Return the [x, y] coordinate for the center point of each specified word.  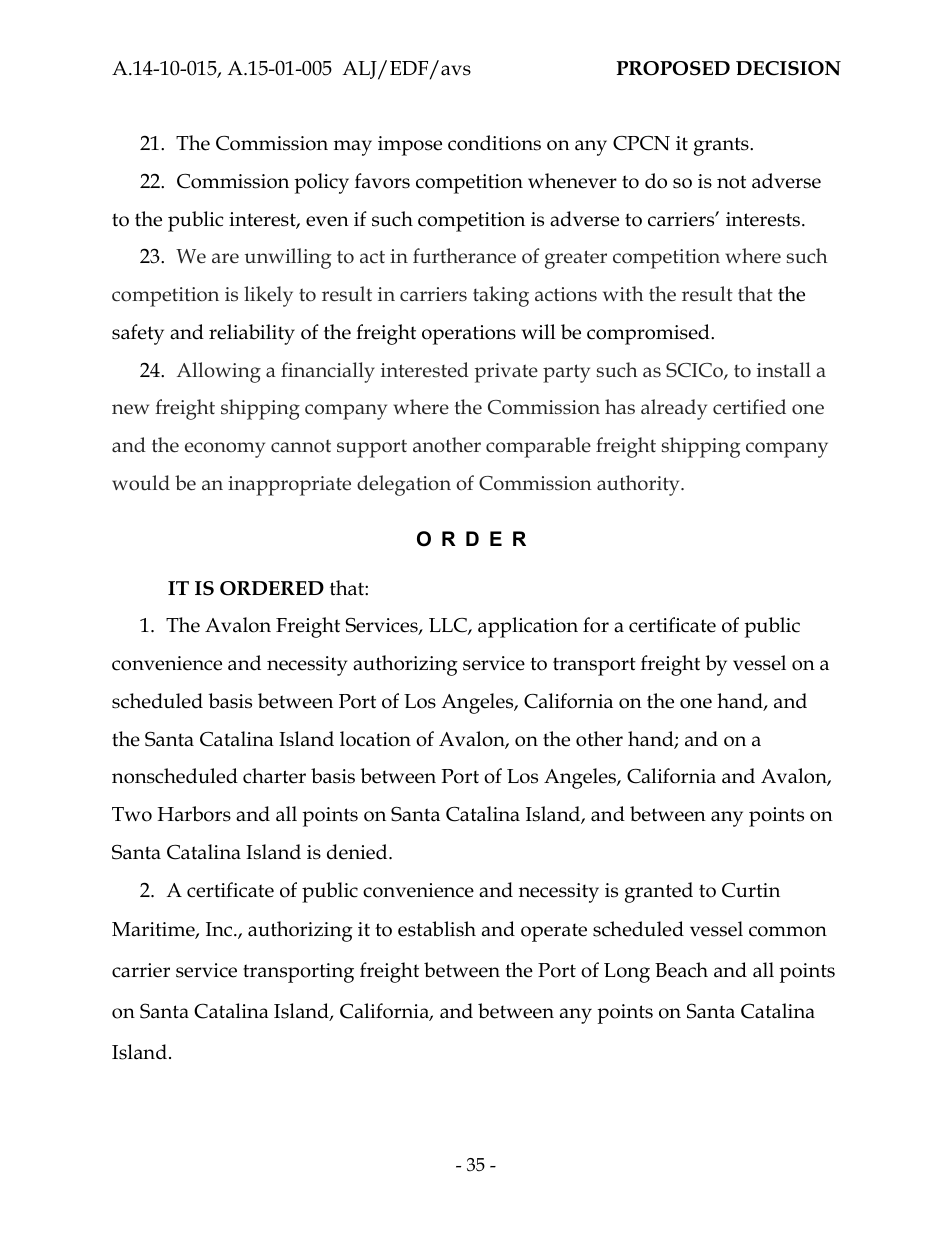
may [353, 148]
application [528, 627]
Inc [220, 929]
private [506, 373]
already [674, 409]
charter [274, 776]
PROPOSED [673, 68]
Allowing [219, 372]
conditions [494, 143]
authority [639, 485]
